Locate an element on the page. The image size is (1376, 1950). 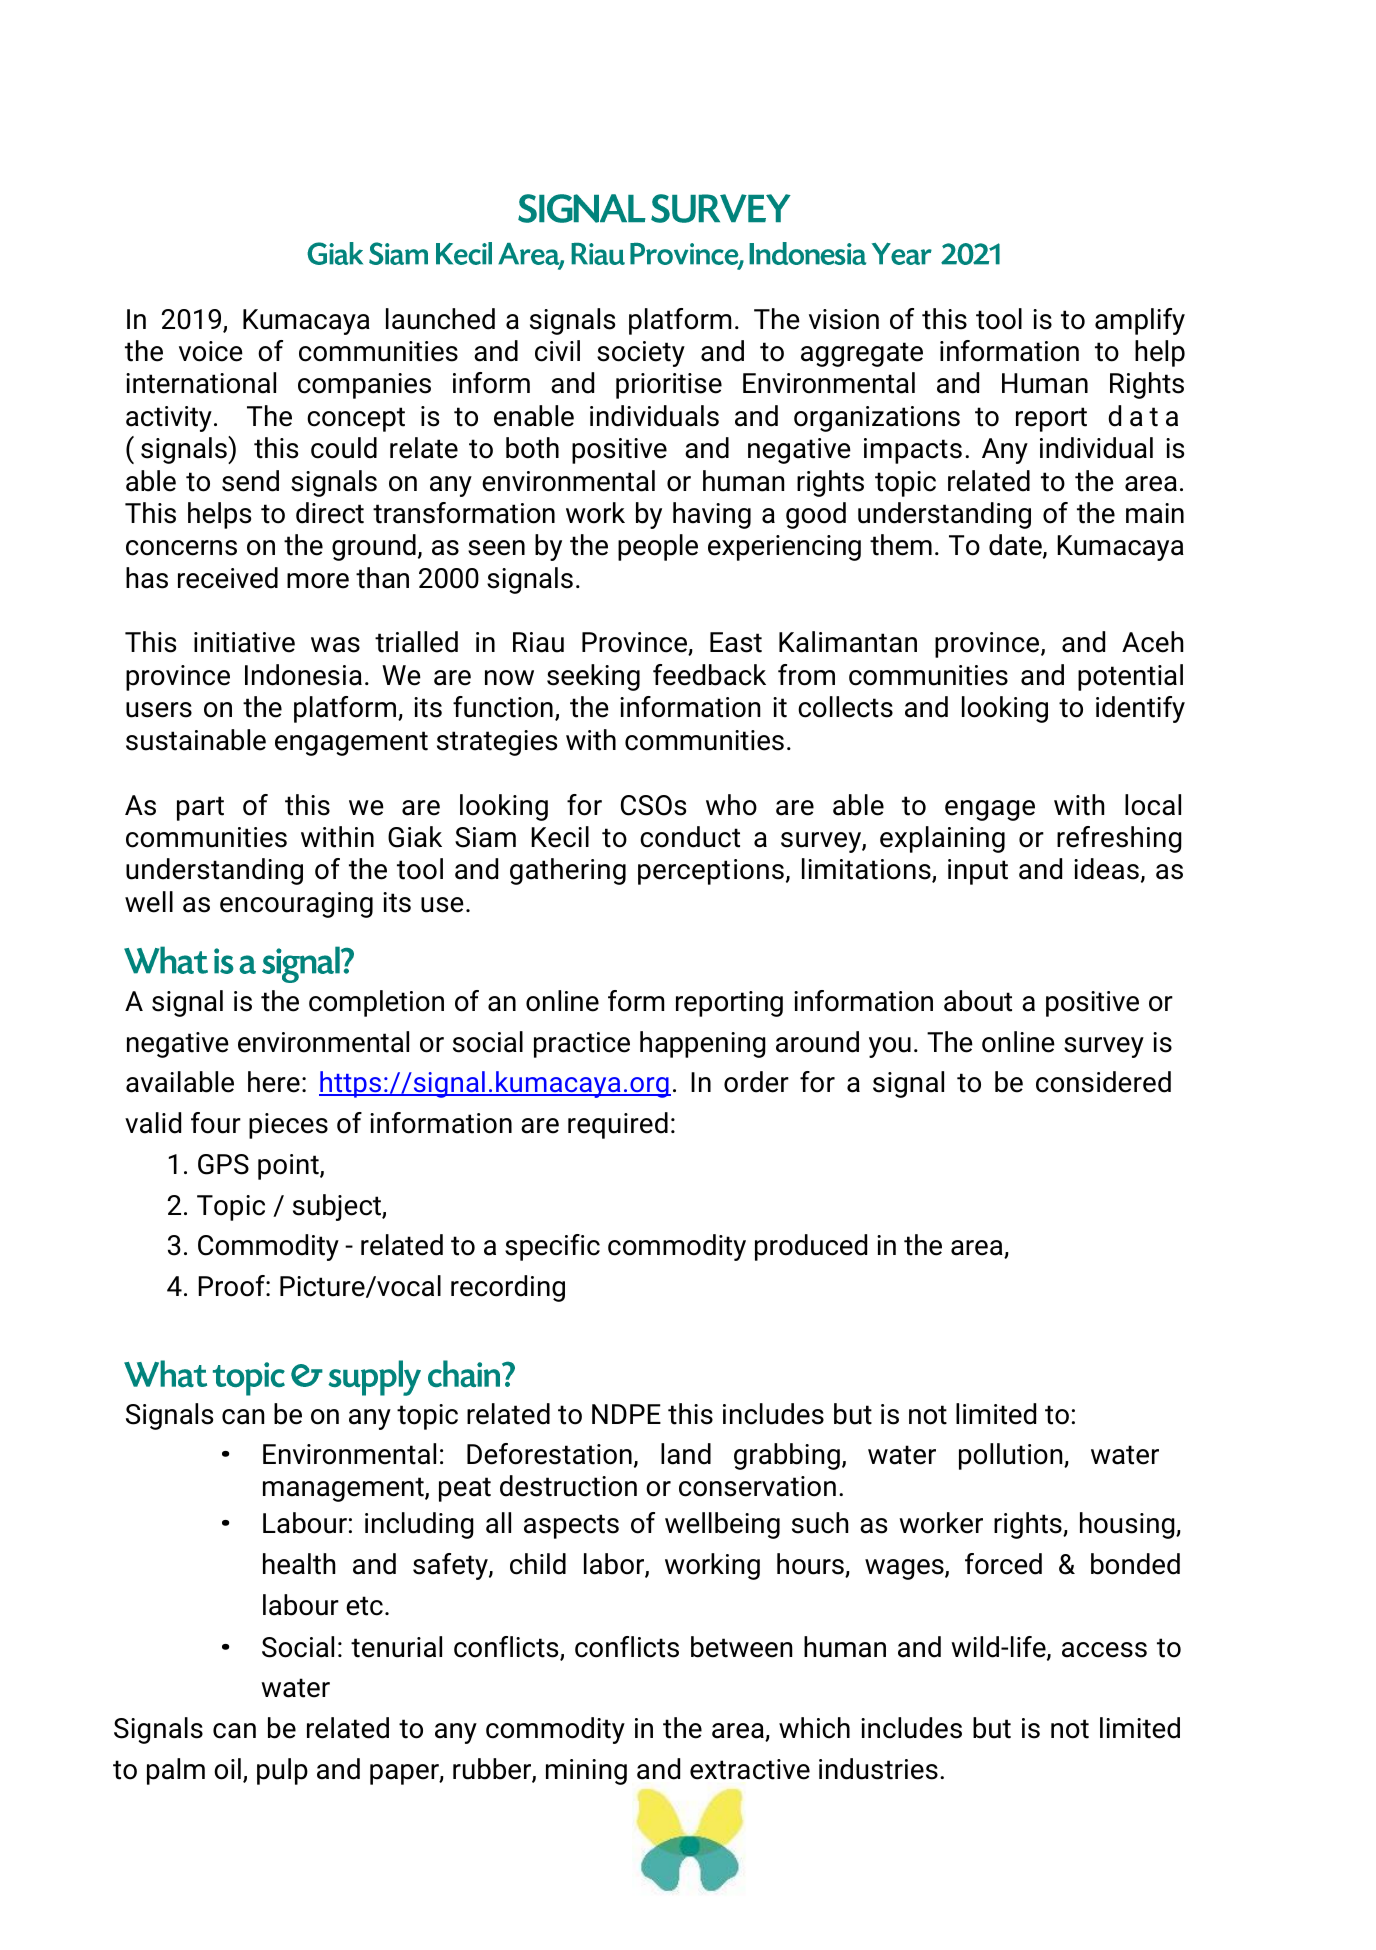
seeking is located at coordinates (593, 677).
